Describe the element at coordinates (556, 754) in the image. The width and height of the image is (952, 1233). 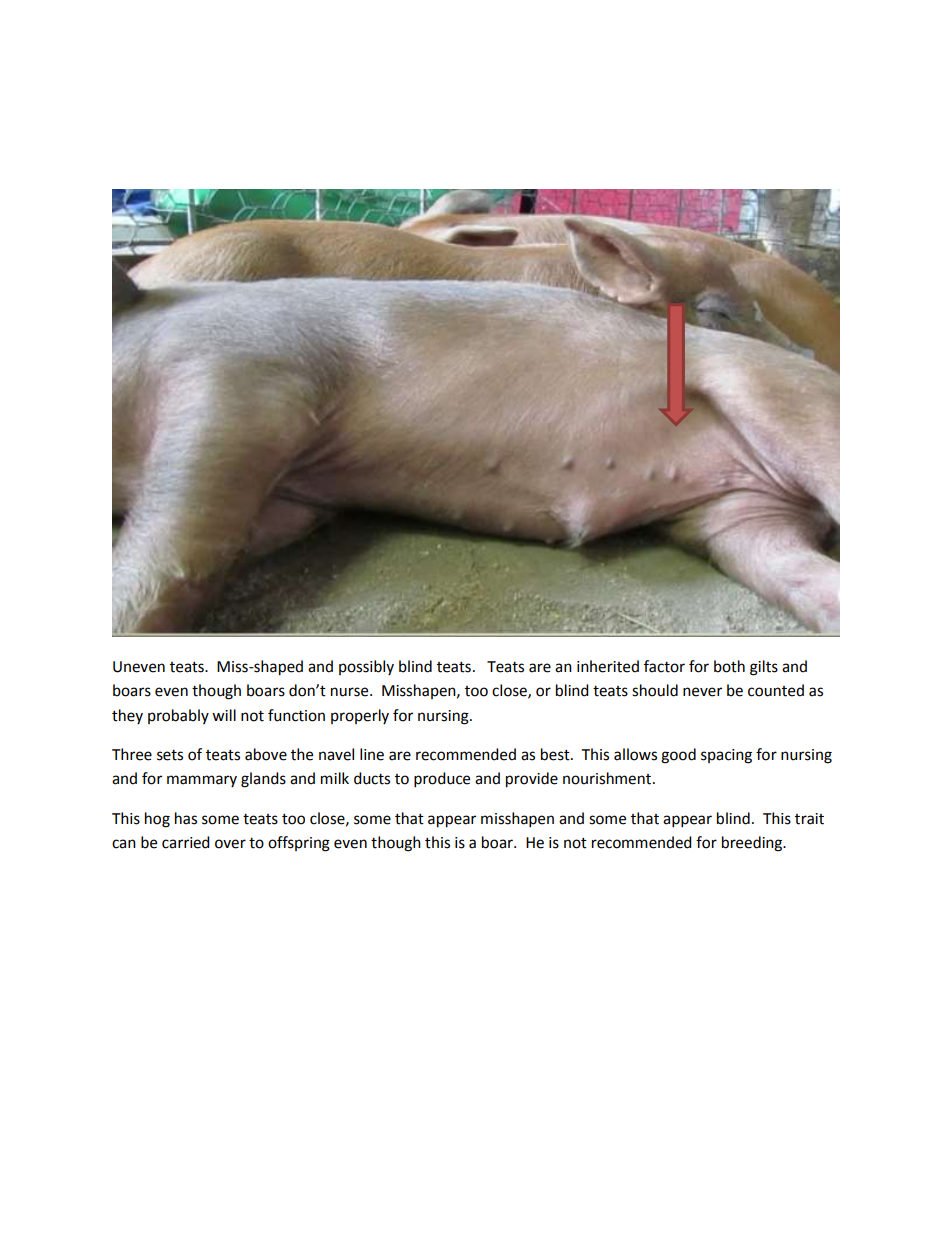
I see `best` at that location.
